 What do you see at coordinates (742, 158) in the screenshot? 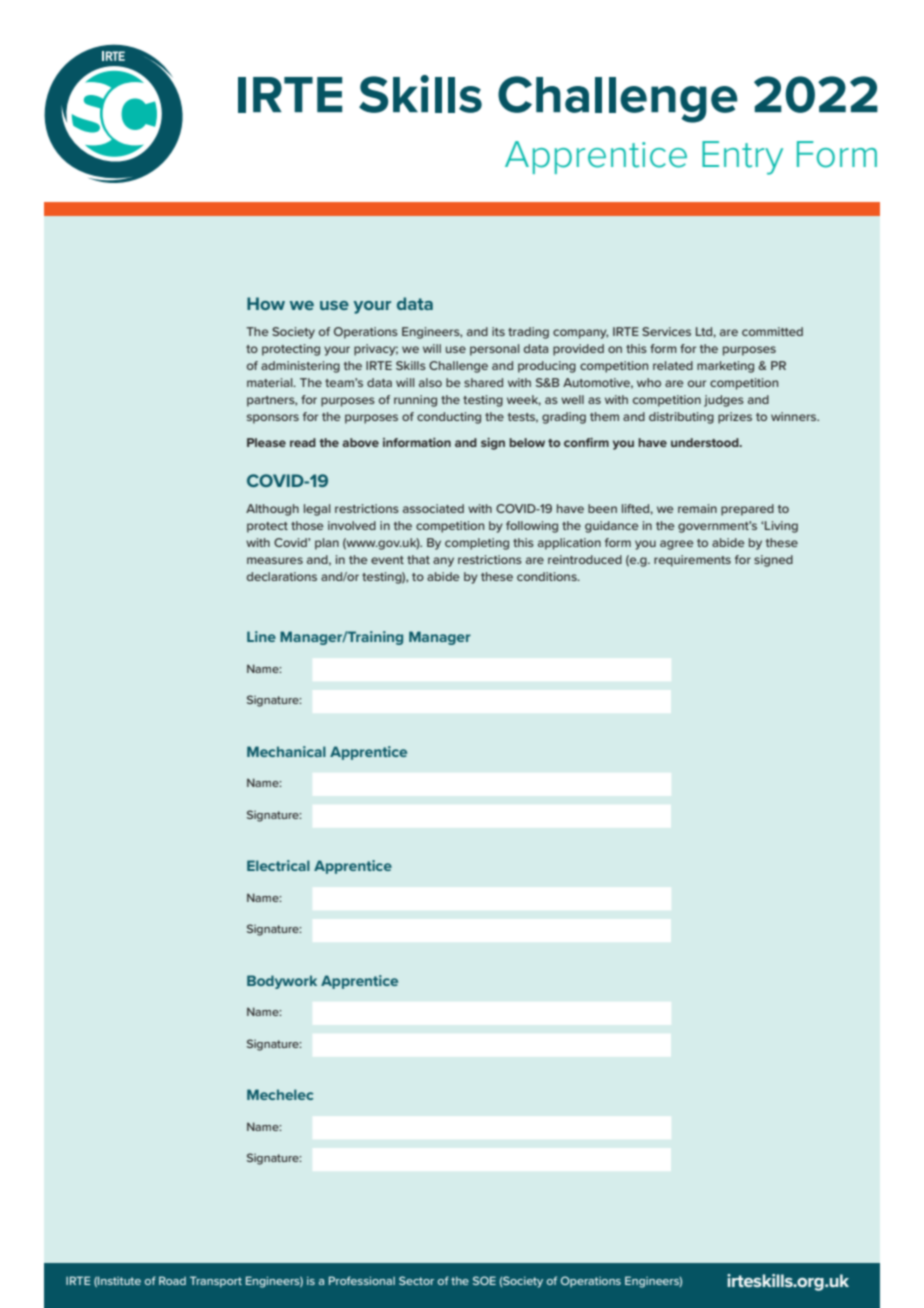
I see `Entry` at bounding box center [742, 158].
